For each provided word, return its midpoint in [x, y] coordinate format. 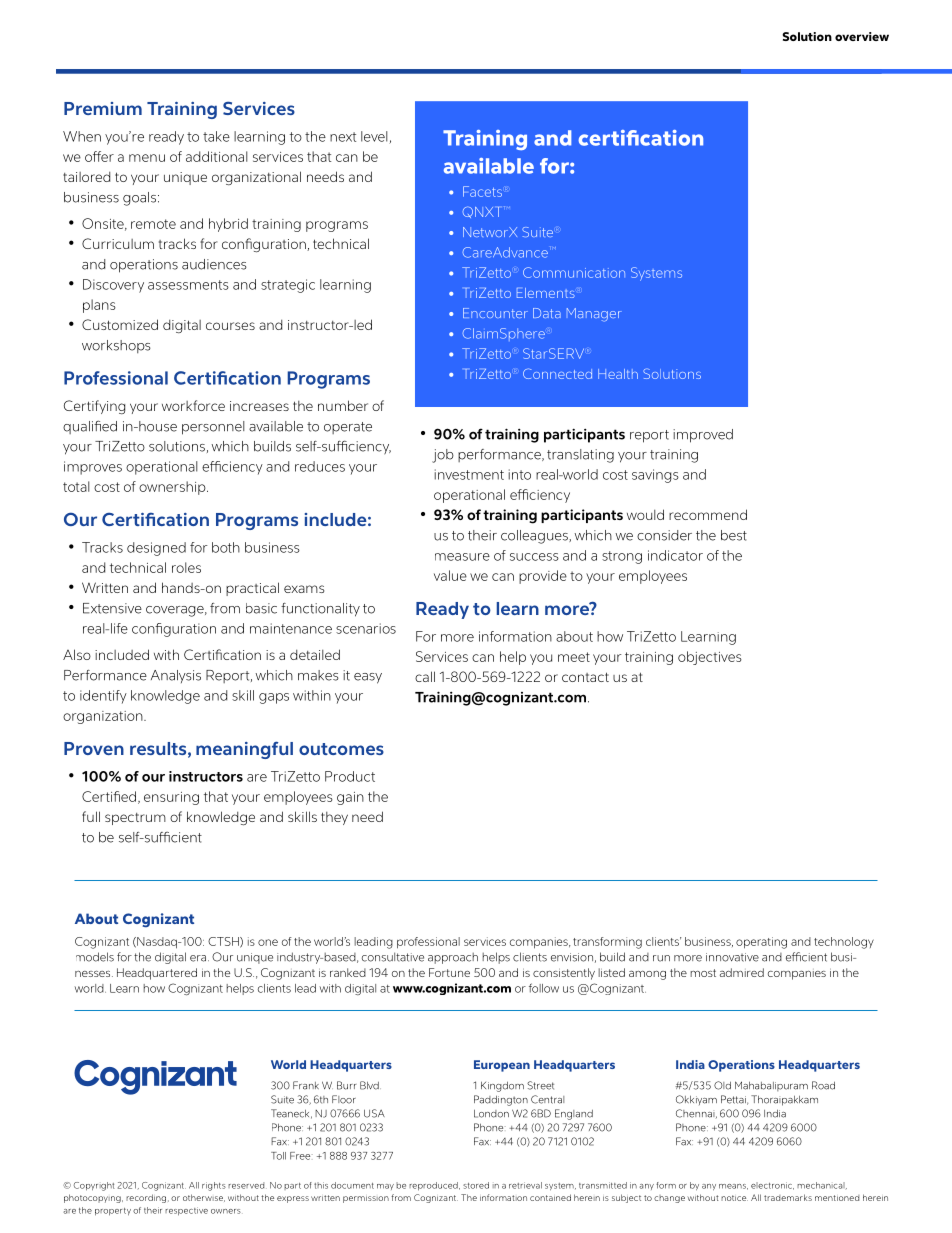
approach [453, 958]
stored [476, 1185]
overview [862, 36]
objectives [710, 658]
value [450, 575]
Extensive [112, 608]
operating [761, 943]
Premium [103, 108]
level [375, 137]
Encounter [495, 313]
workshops [116, 346]
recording [146, 1198]
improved [703, 436]
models [95, 957]
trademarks [788, 1197]
